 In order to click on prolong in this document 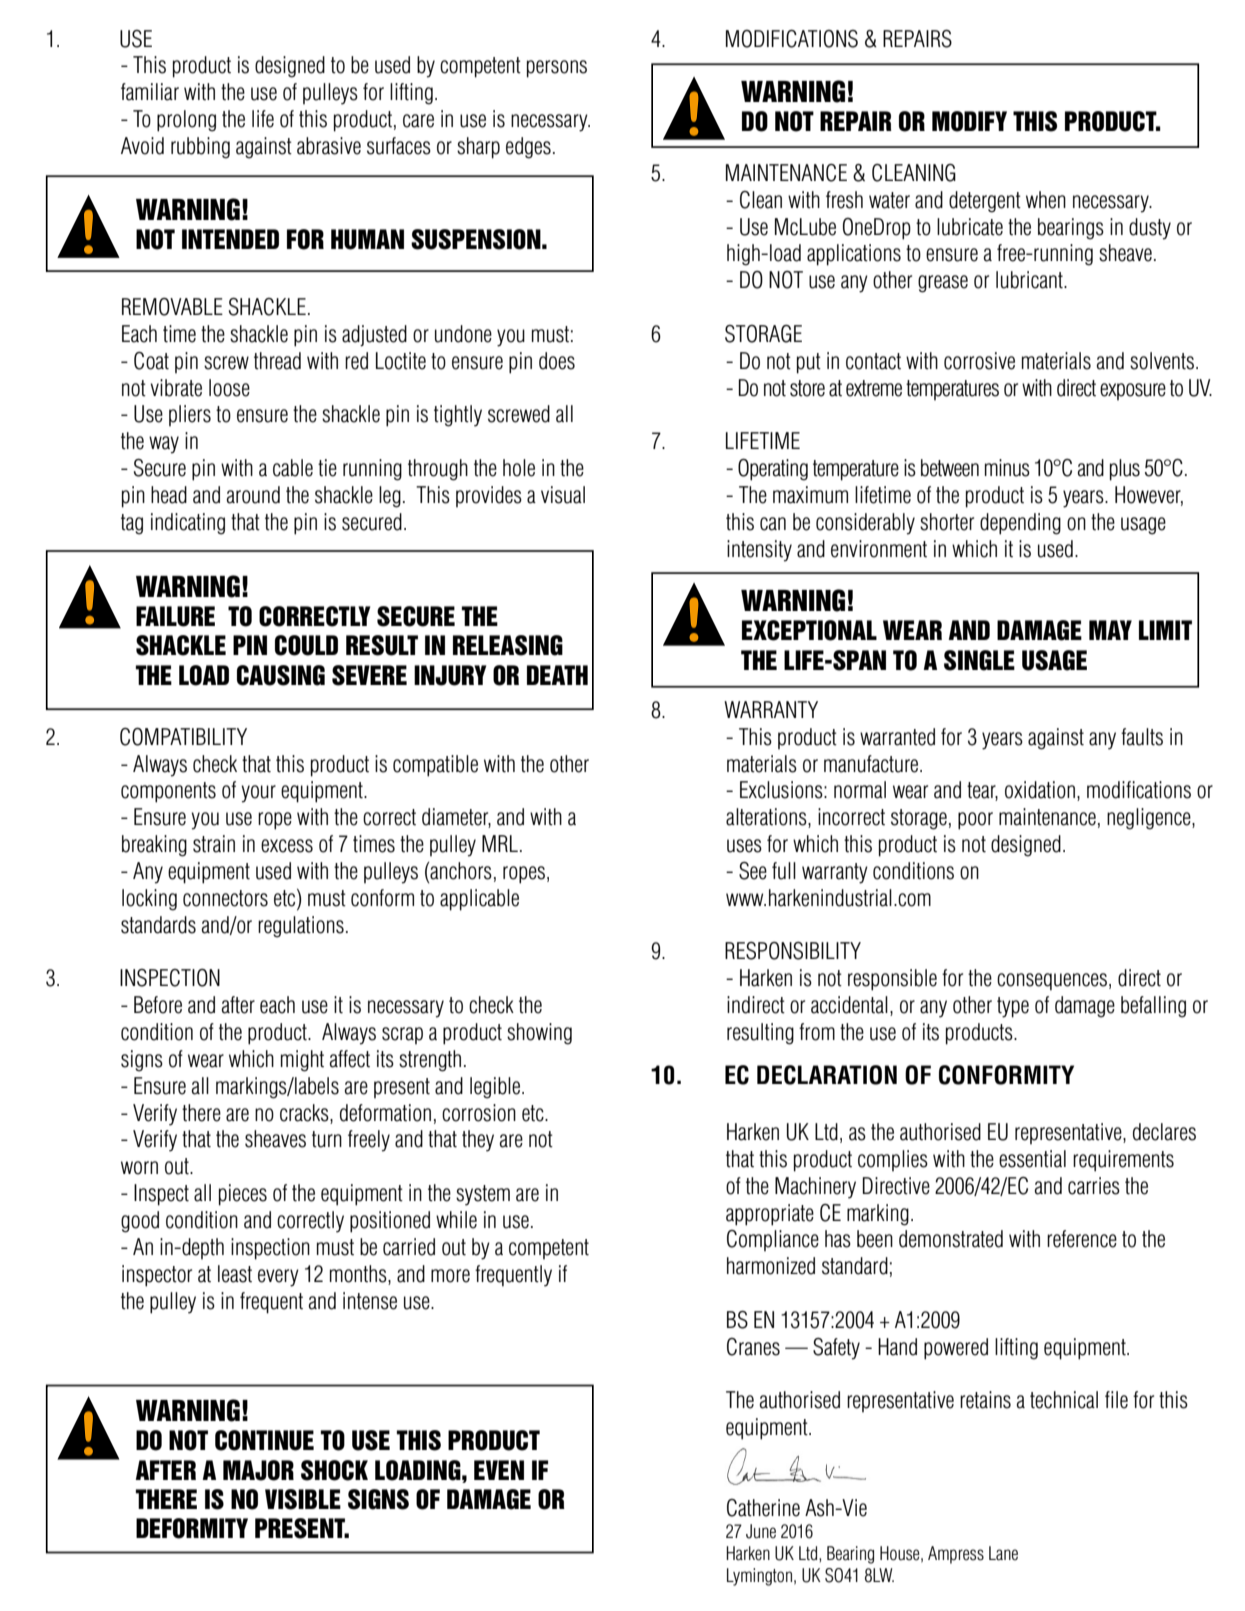, I will do `click(186, 121)`.
